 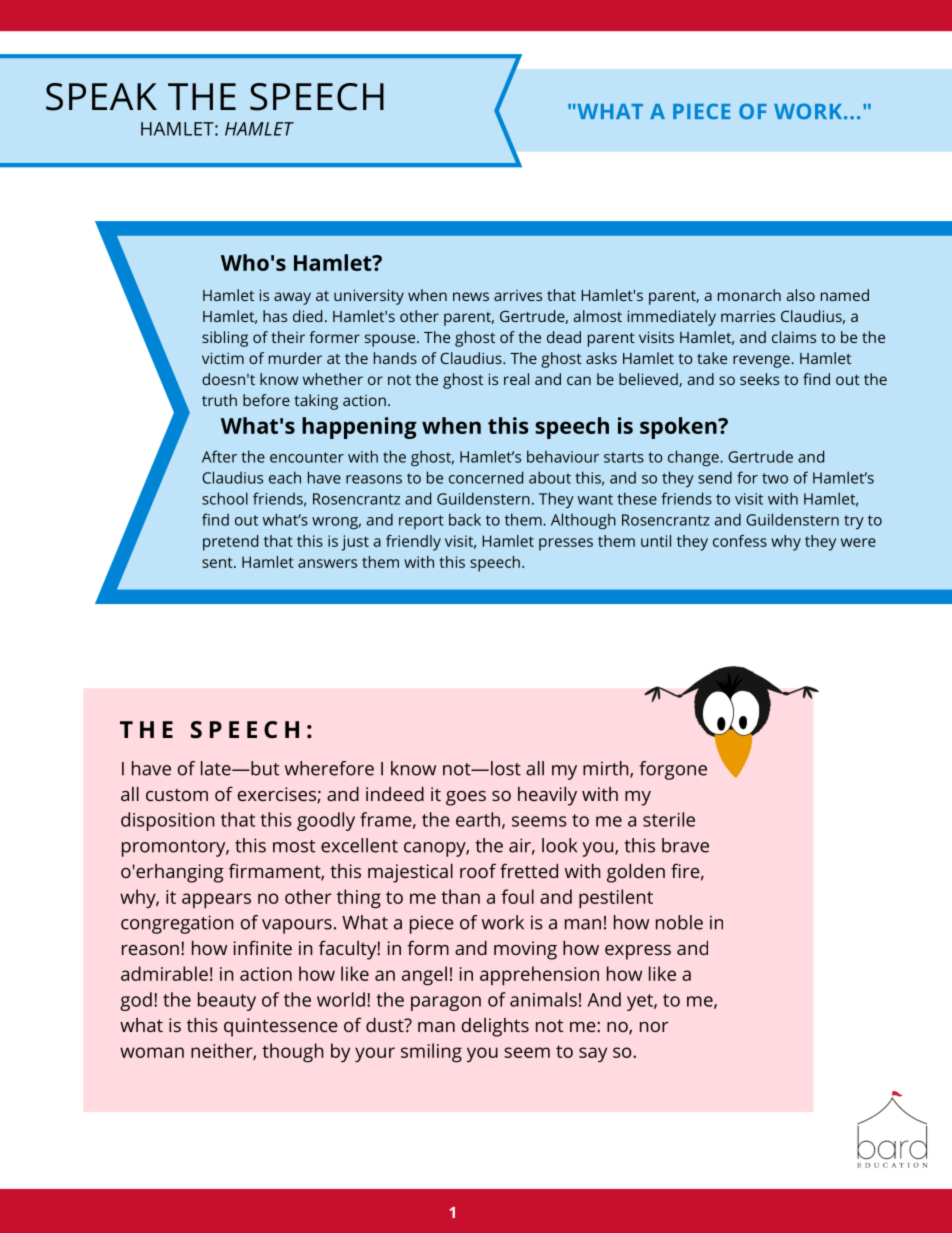 I want to click on monarch, so click(x=749, y=295).
